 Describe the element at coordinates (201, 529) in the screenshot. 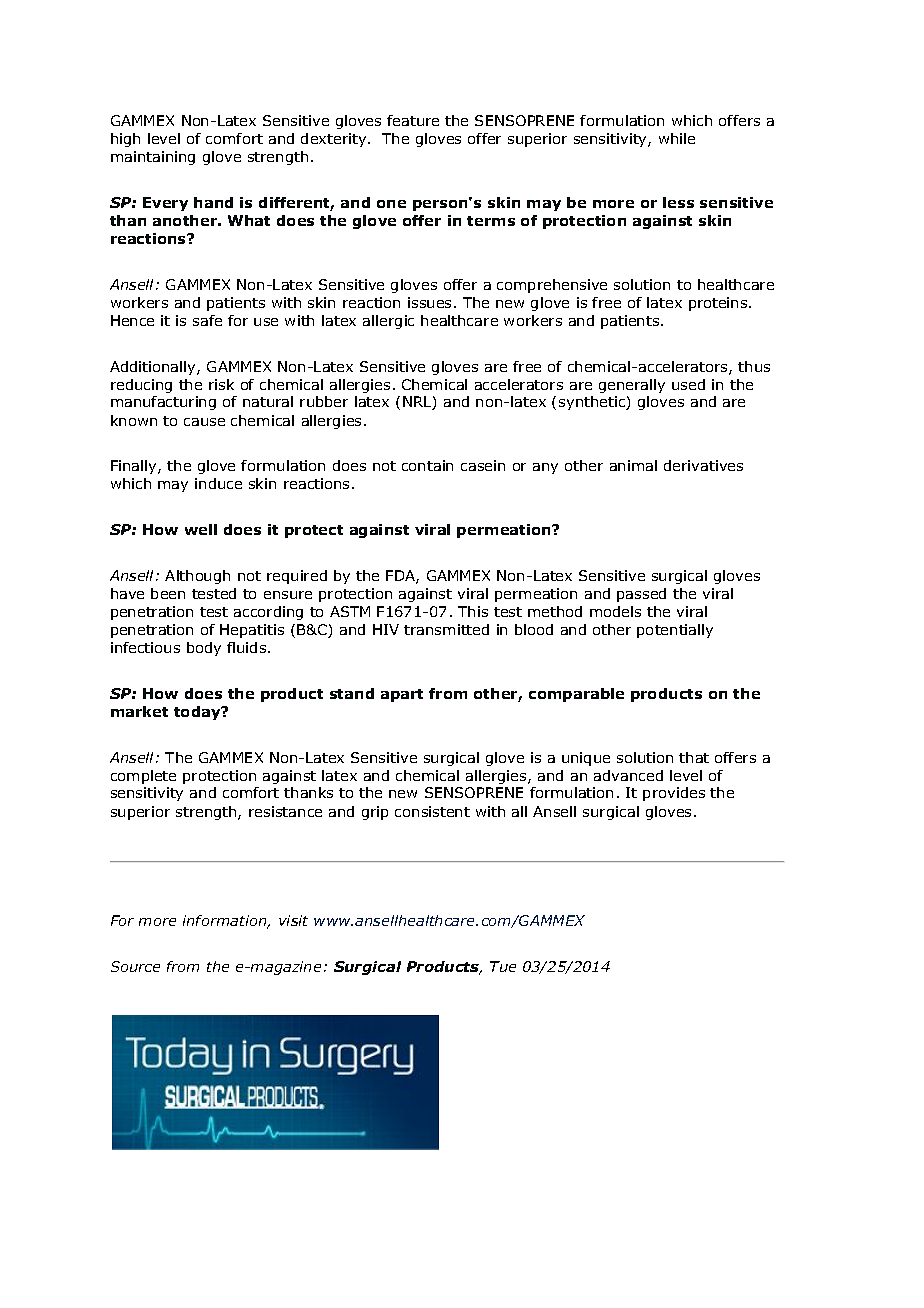

I see `well` at that location.
